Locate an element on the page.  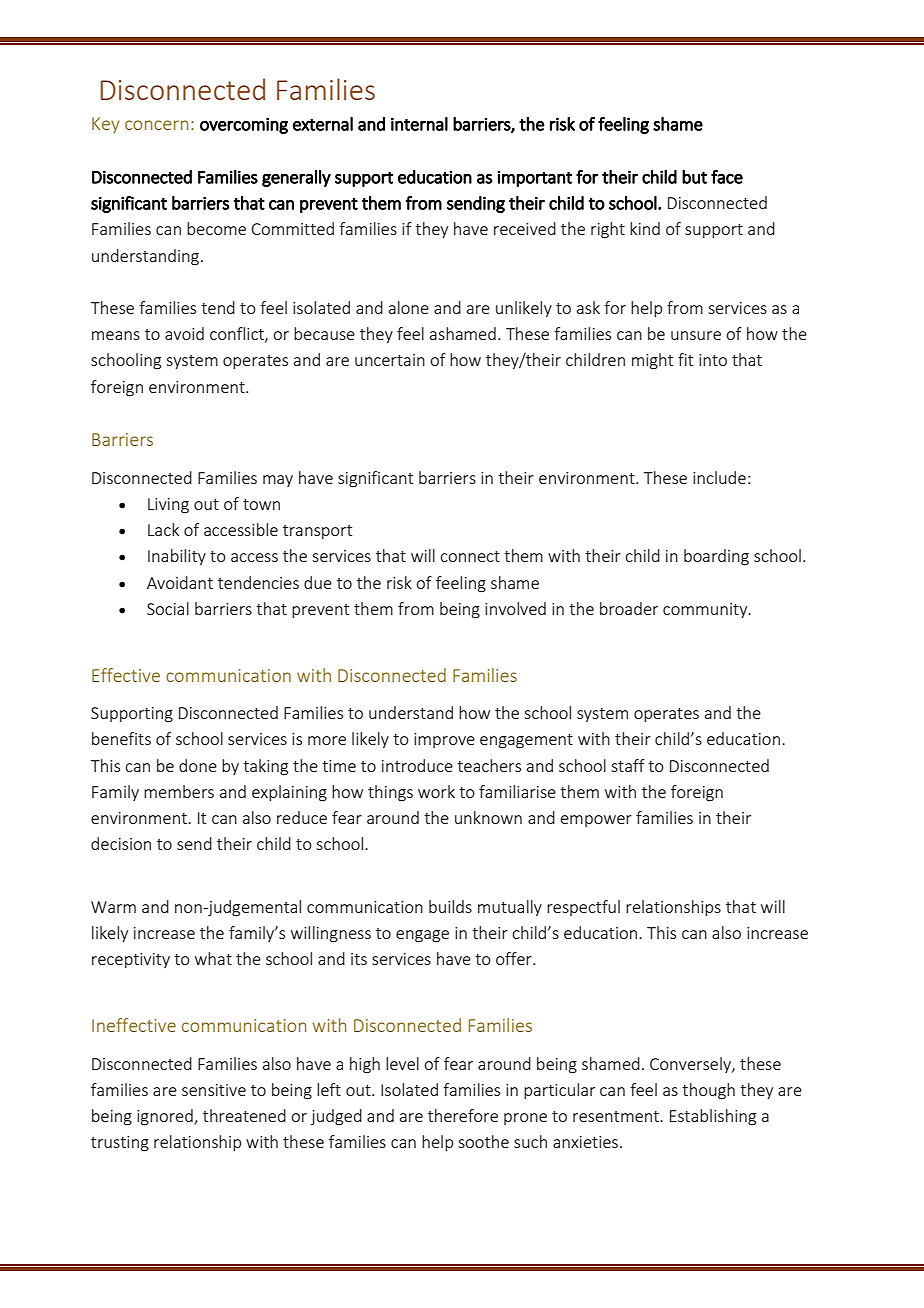
means is located at coordinates (116, 335).
